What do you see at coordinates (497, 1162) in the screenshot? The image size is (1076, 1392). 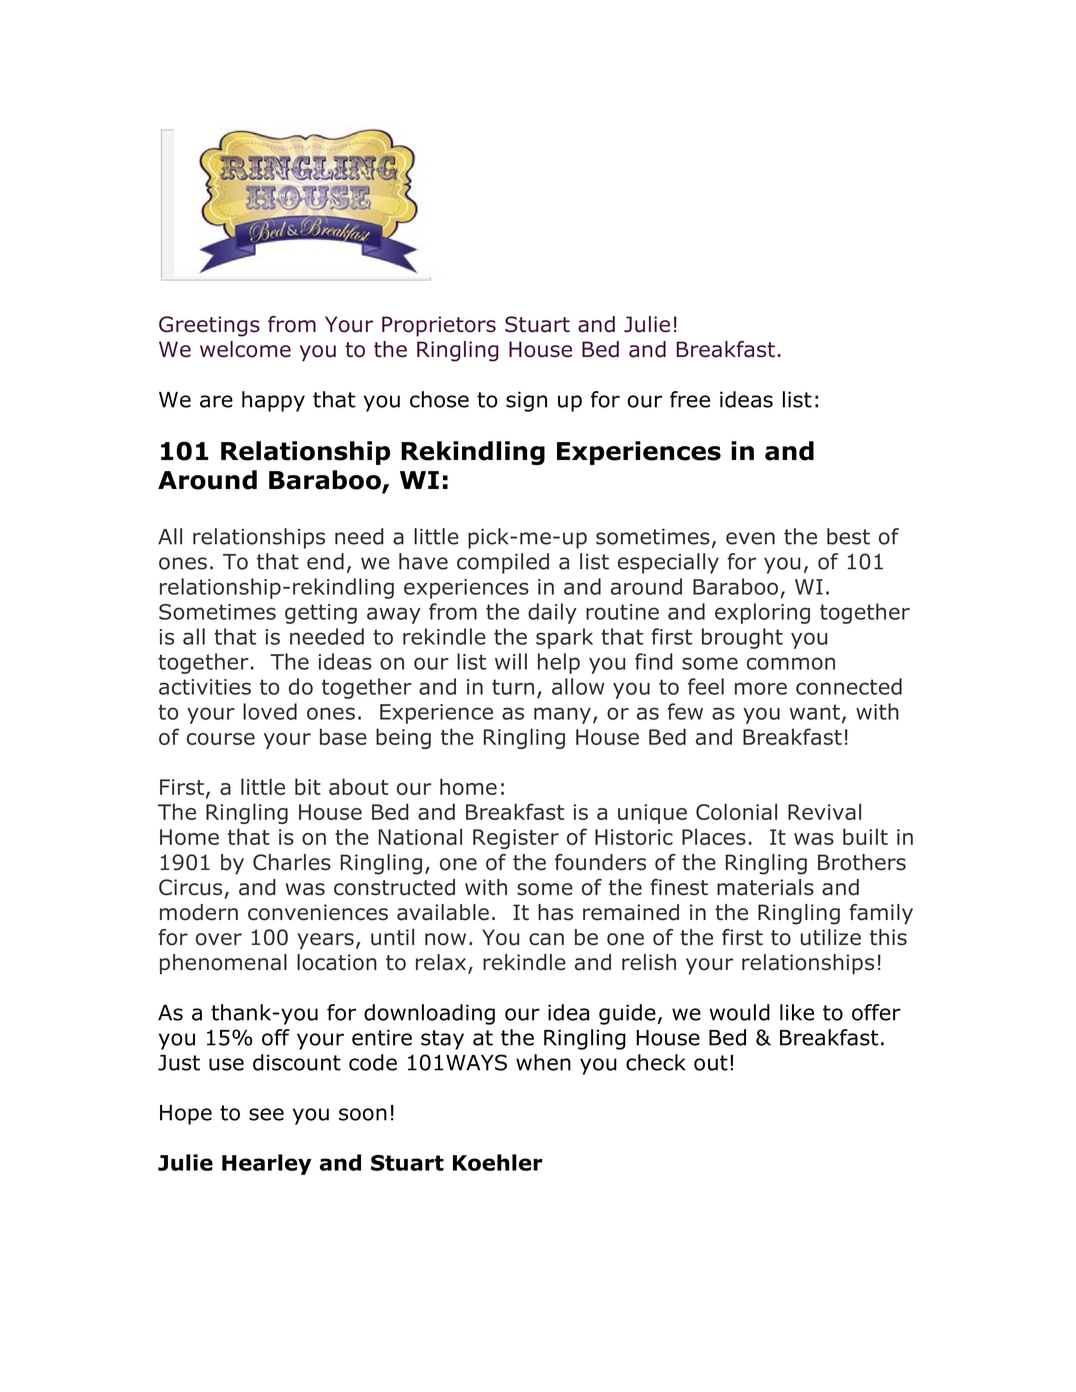 I see `Koehler` at bounding box center [497, 1162].
